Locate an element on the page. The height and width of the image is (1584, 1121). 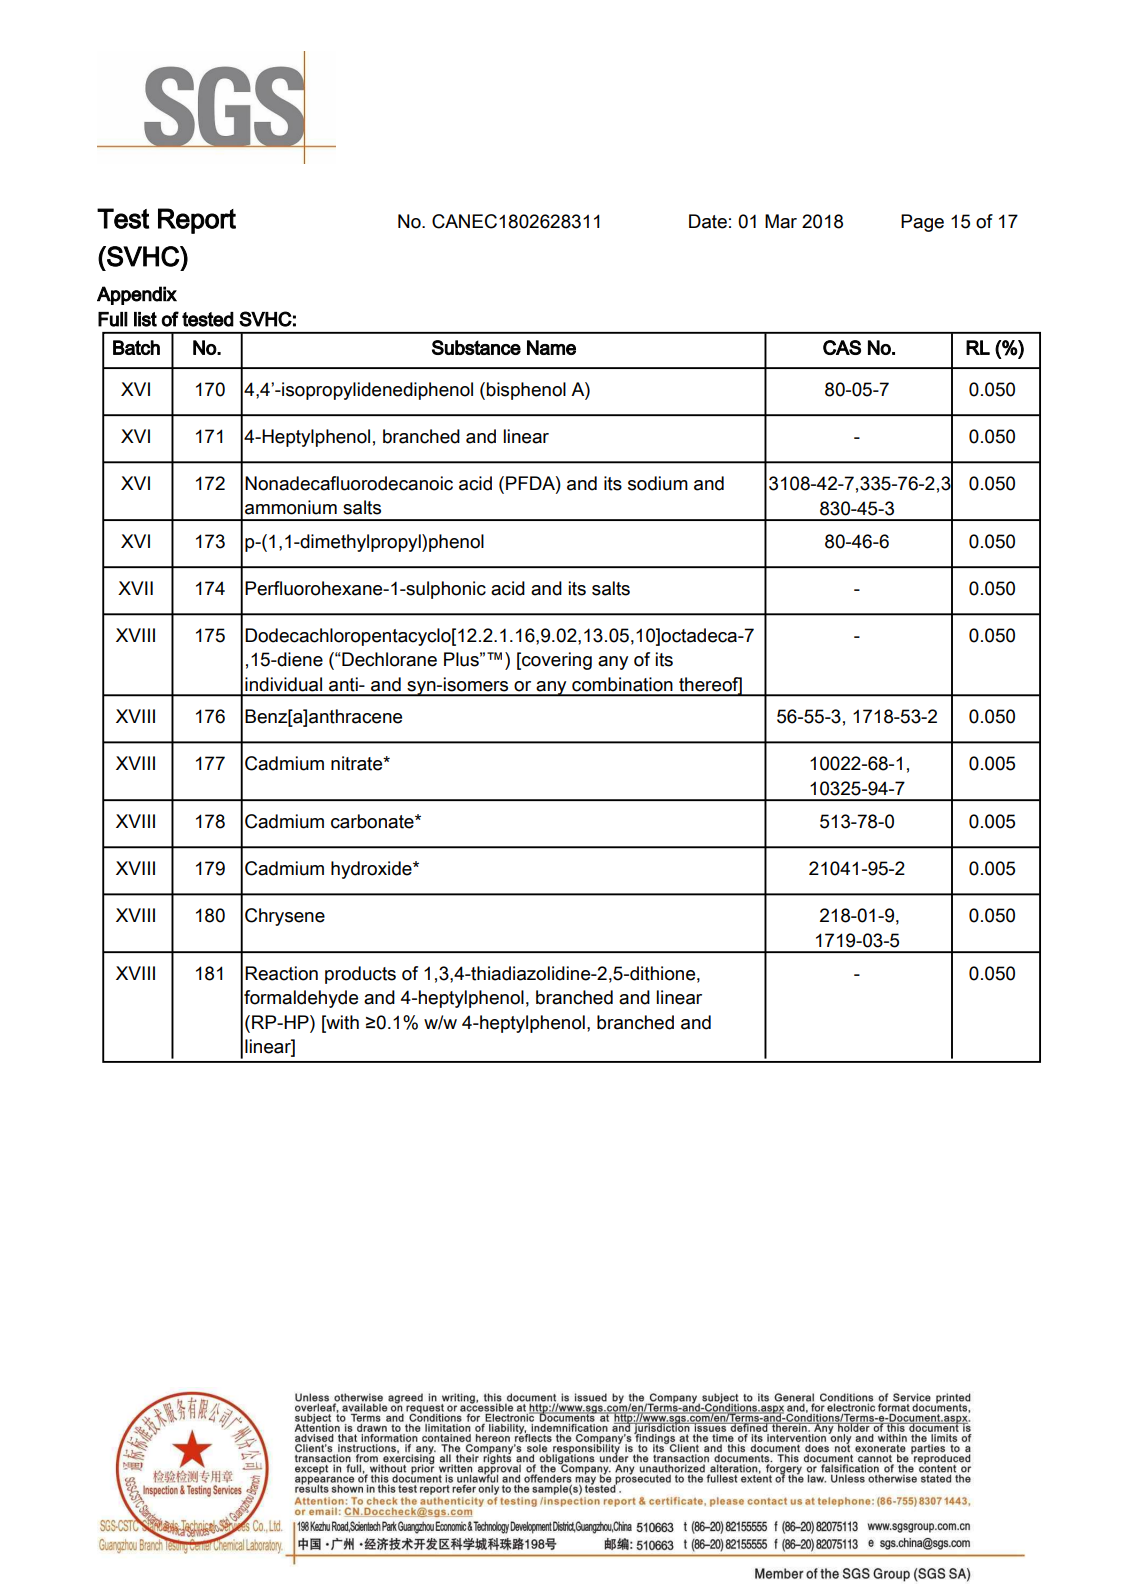
Report is located at coordinates (197, 221).
